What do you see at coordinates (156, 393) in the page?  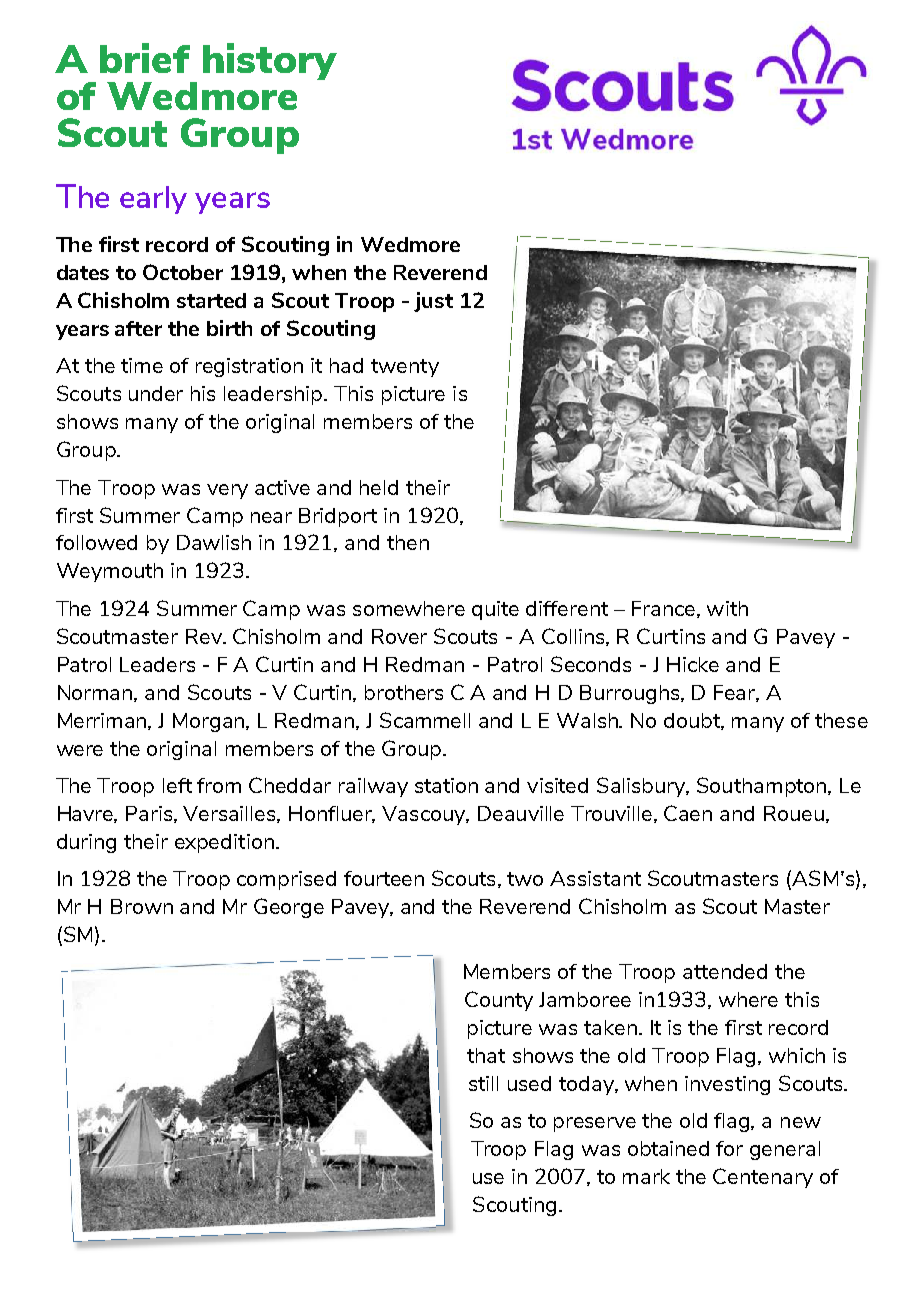 I see `under` at bounding box center [156, 393].
